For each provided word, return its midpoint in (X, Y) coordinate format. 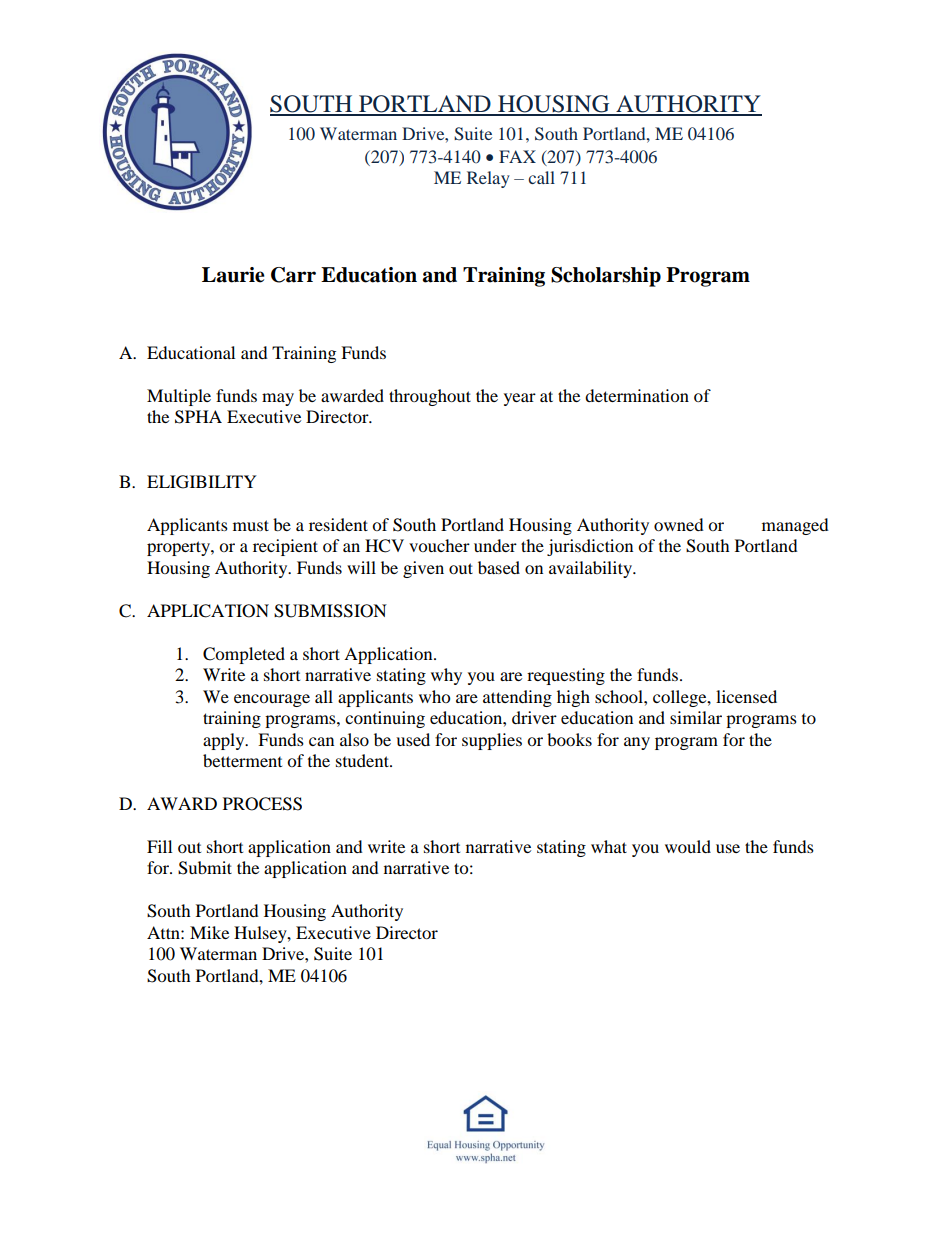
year (520, 399)
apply (225, 741)
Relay (488, 179)
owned (679, 524)
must (251, 525)
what (609, 846)
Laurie (233, 275)
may (278, 399)
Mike (209, 932)
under (495, 545)
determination (637, 395)
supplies (492, 741)
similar (696, 717)
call (541, 177)
